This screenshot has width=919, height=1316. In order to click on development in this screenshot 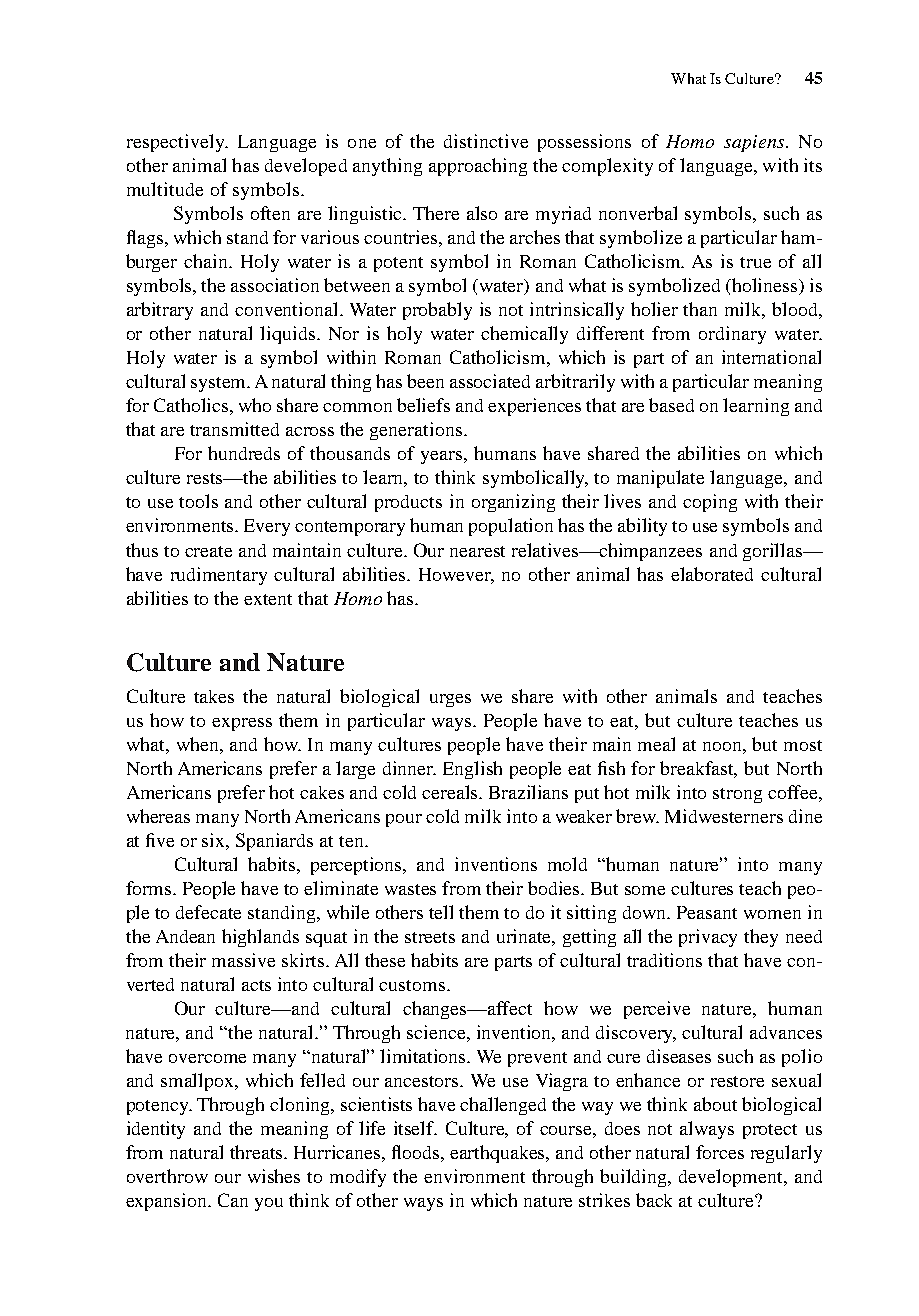, I will do `click(732, 1178)`.
